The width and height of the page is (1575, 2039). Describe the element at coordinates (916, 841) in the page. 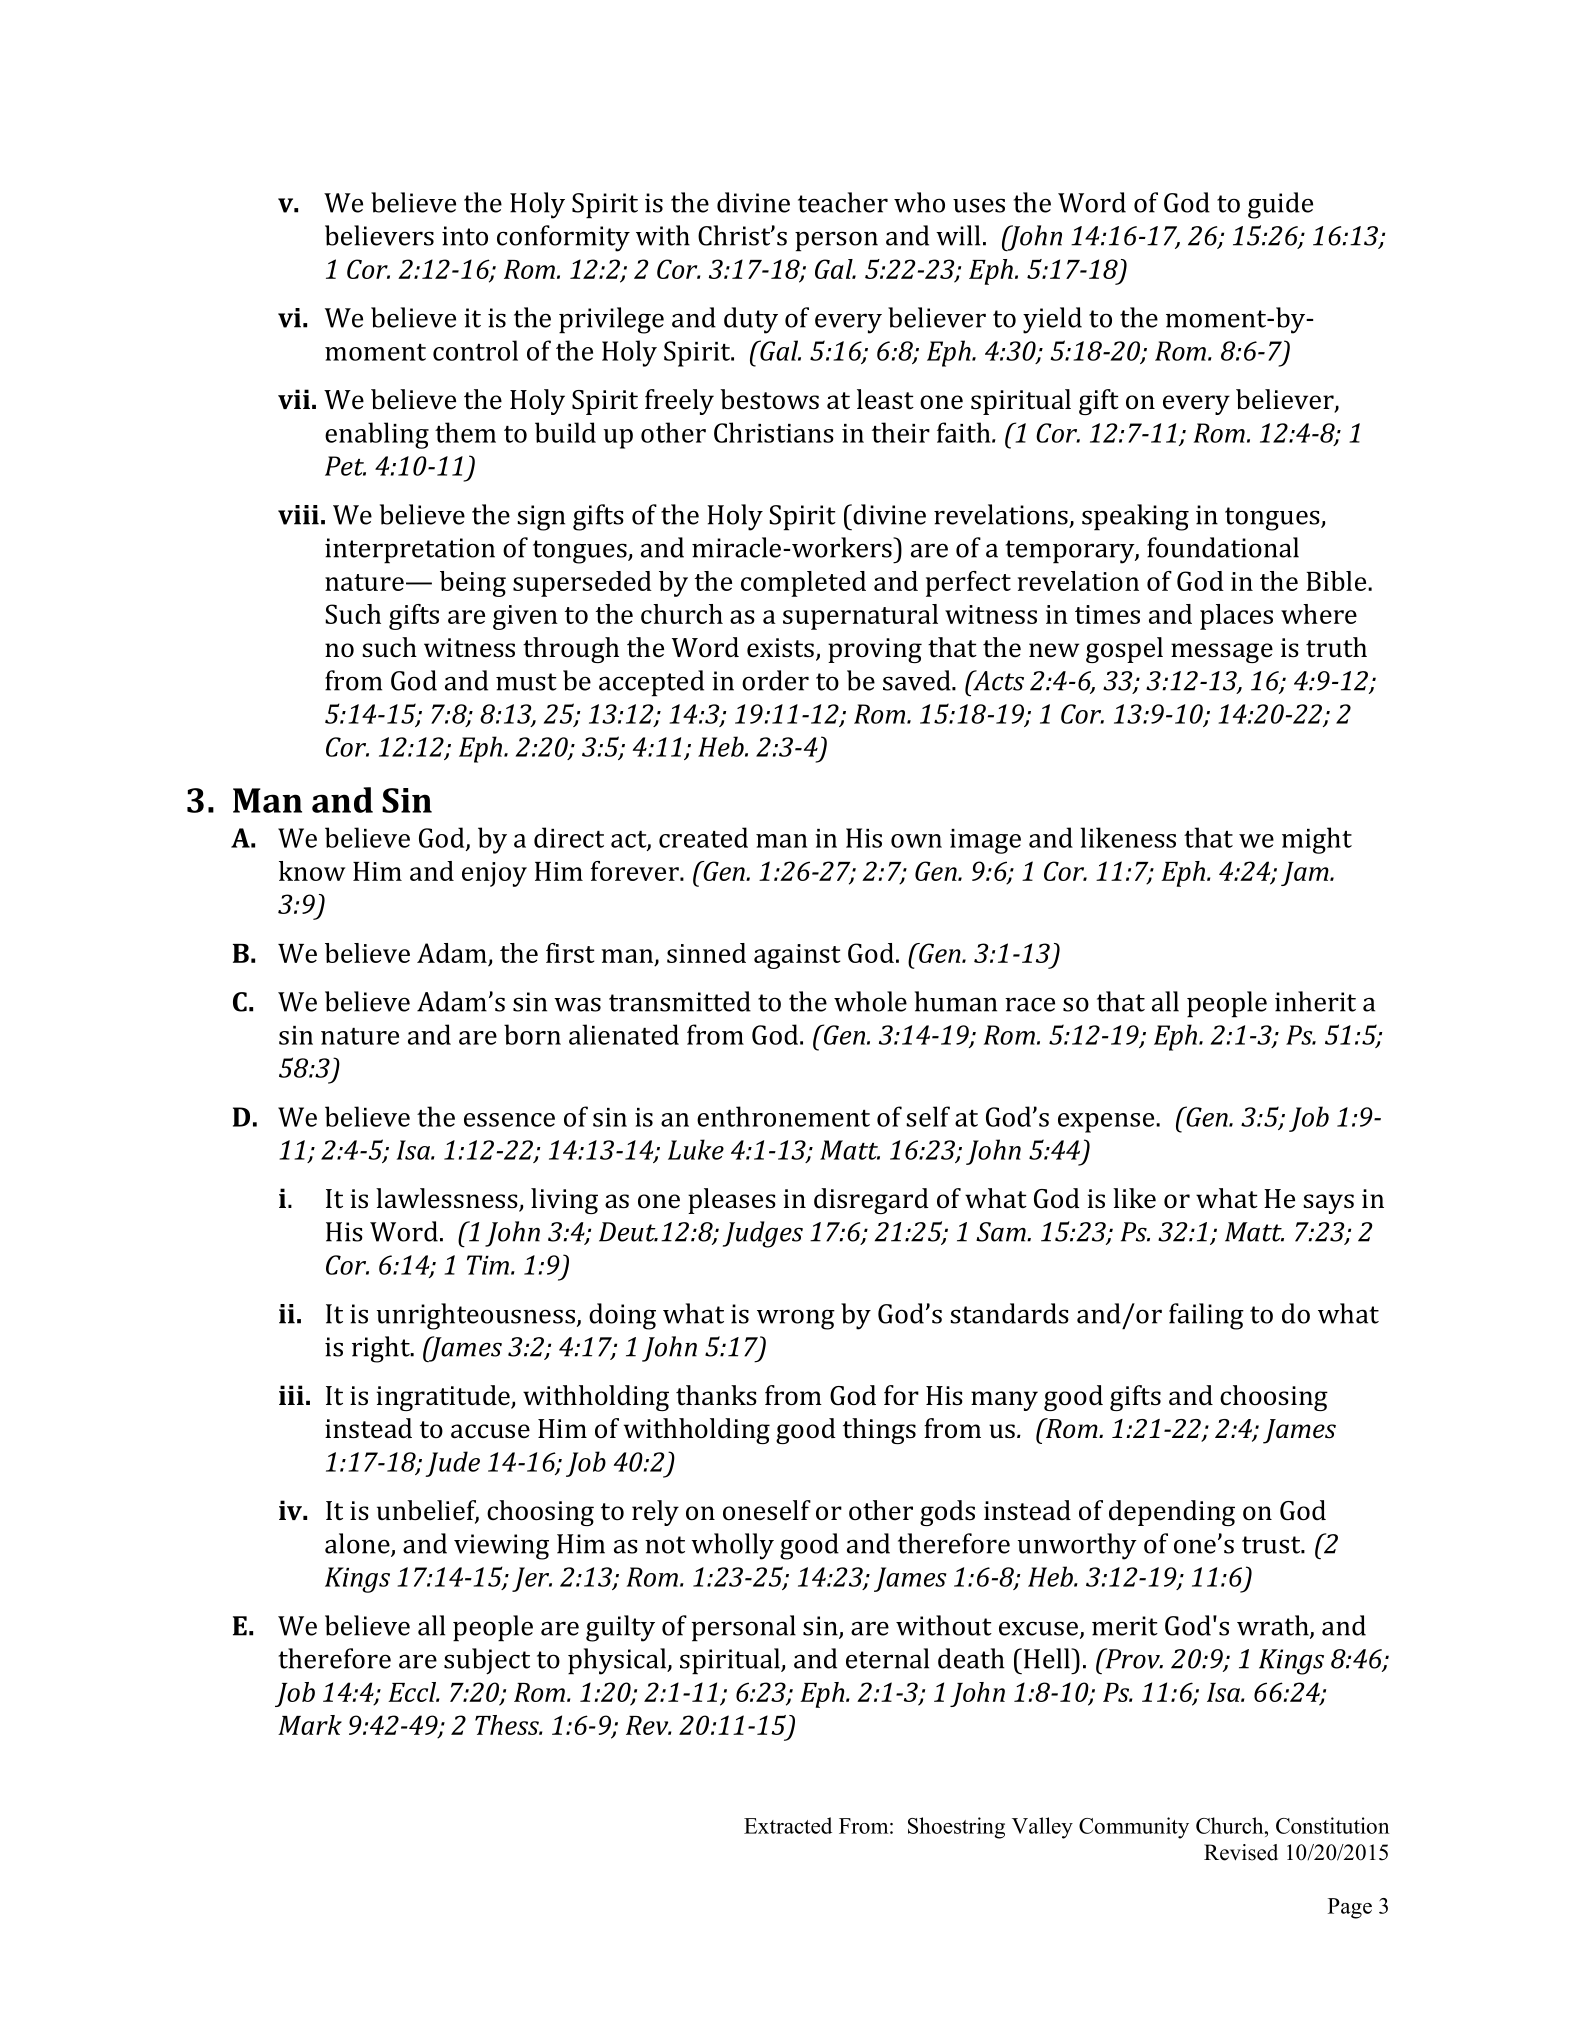

I see `own` at that location.
